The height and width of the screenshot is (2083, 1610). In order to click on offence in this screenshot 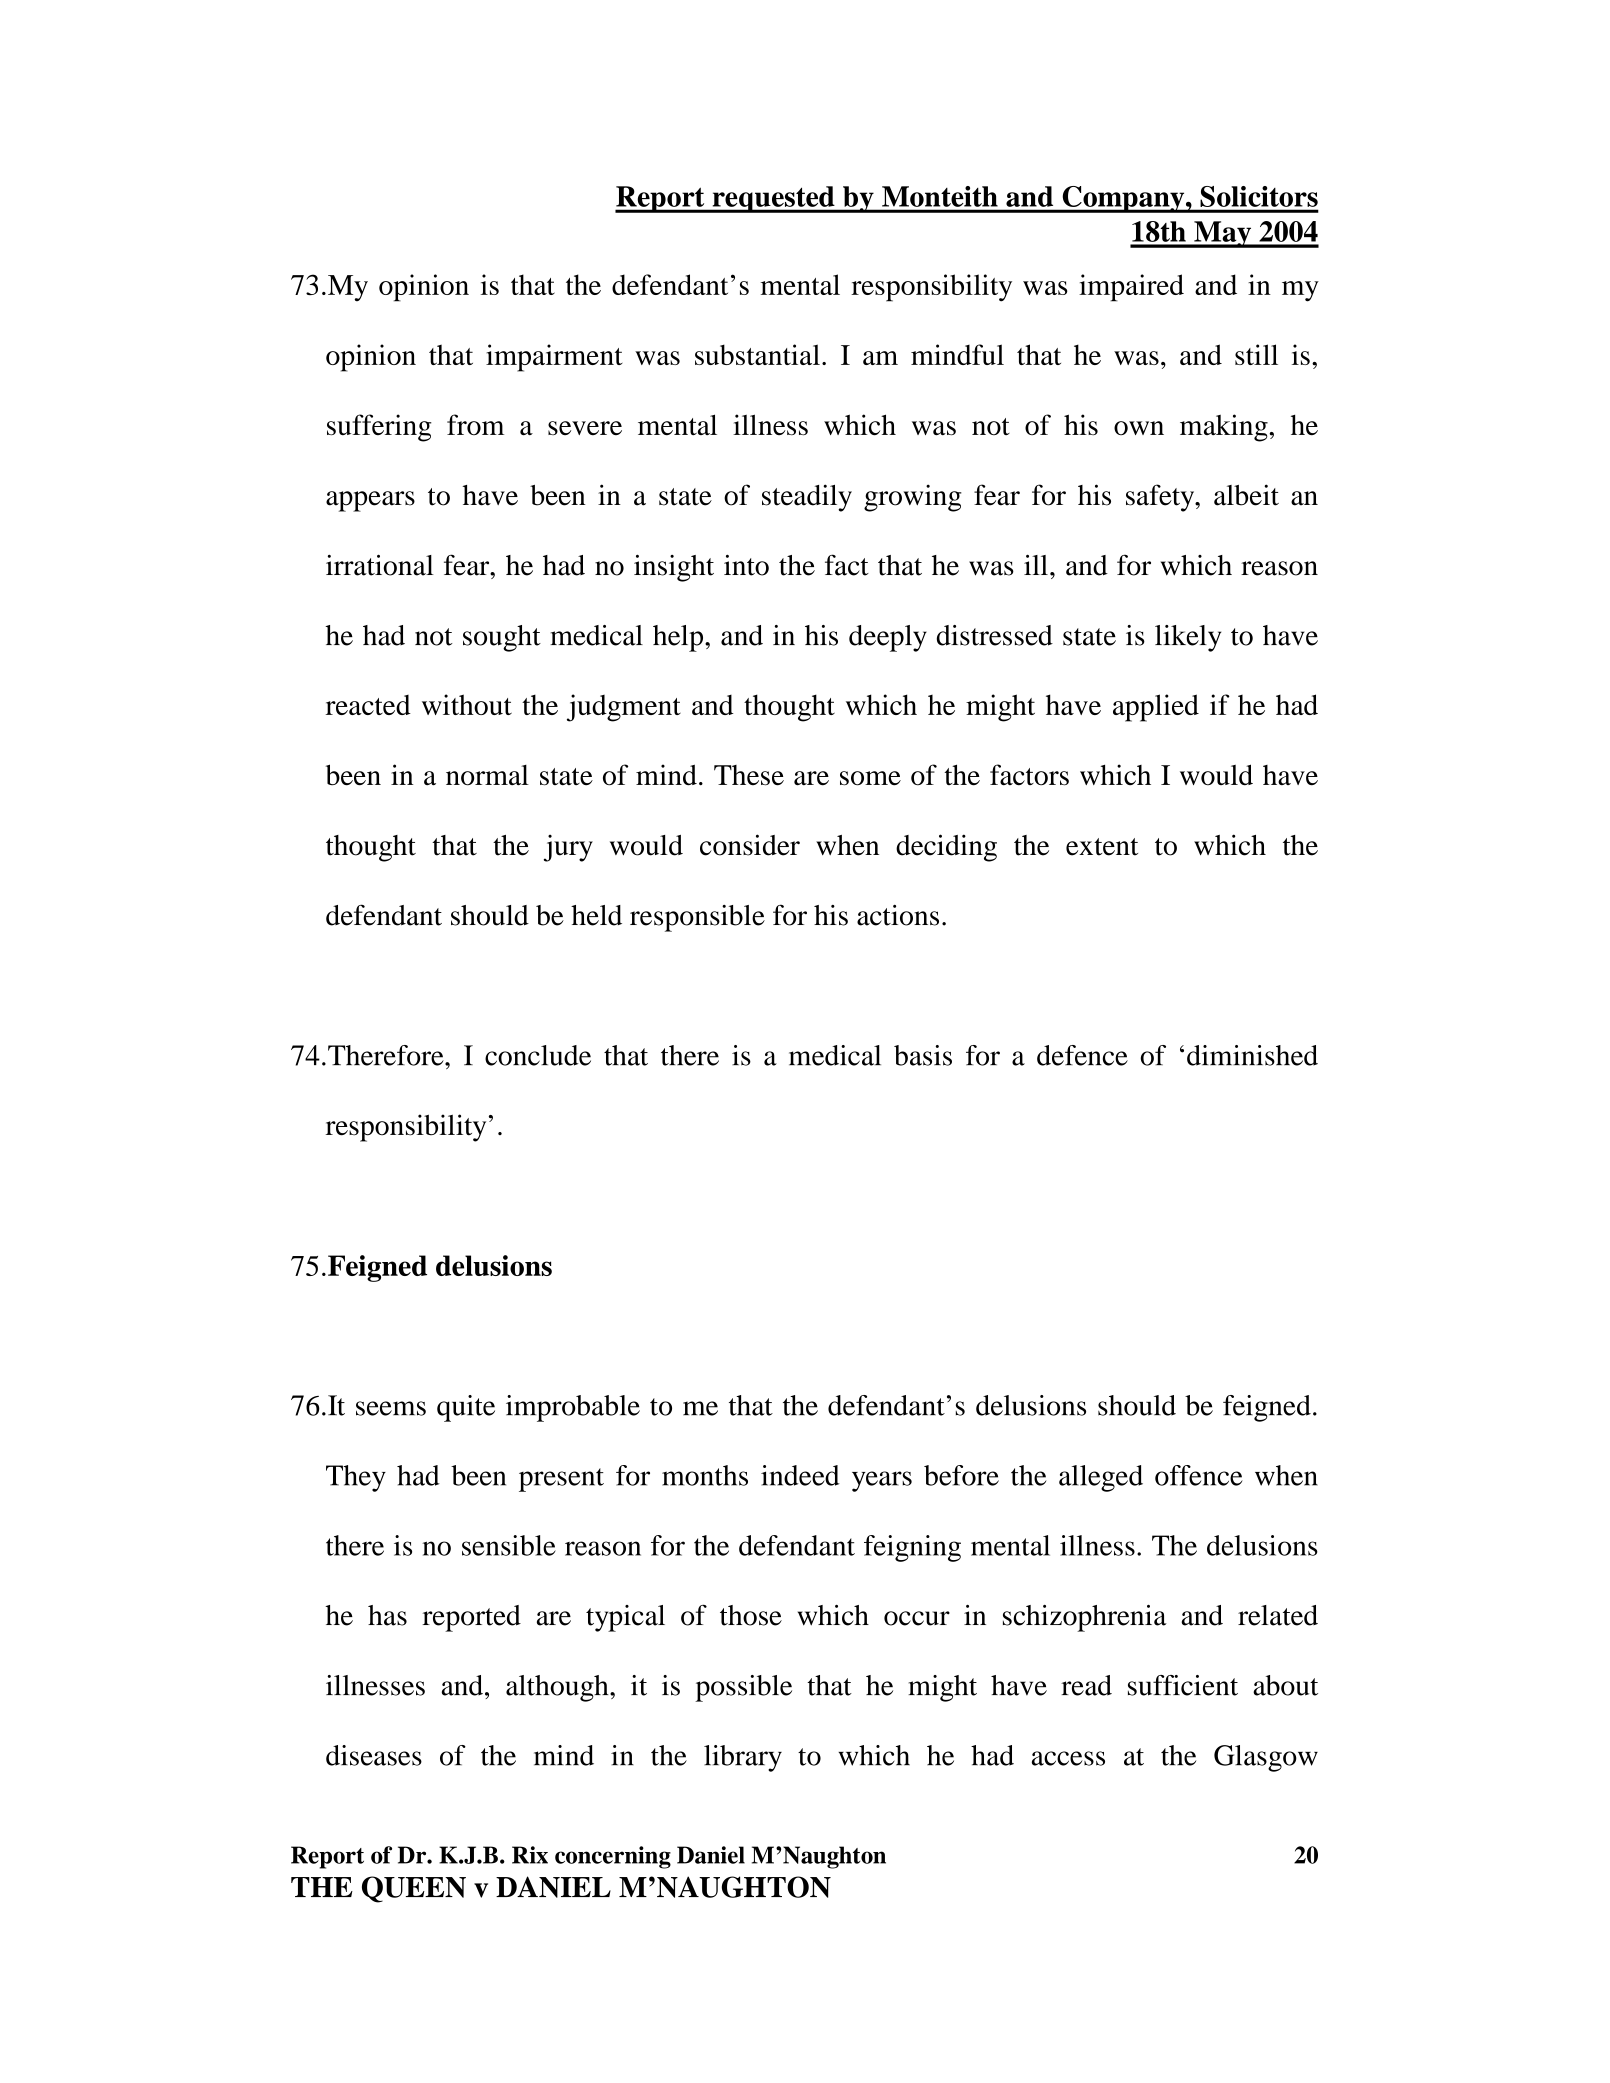, I will do `click(1199, 1475)`.
